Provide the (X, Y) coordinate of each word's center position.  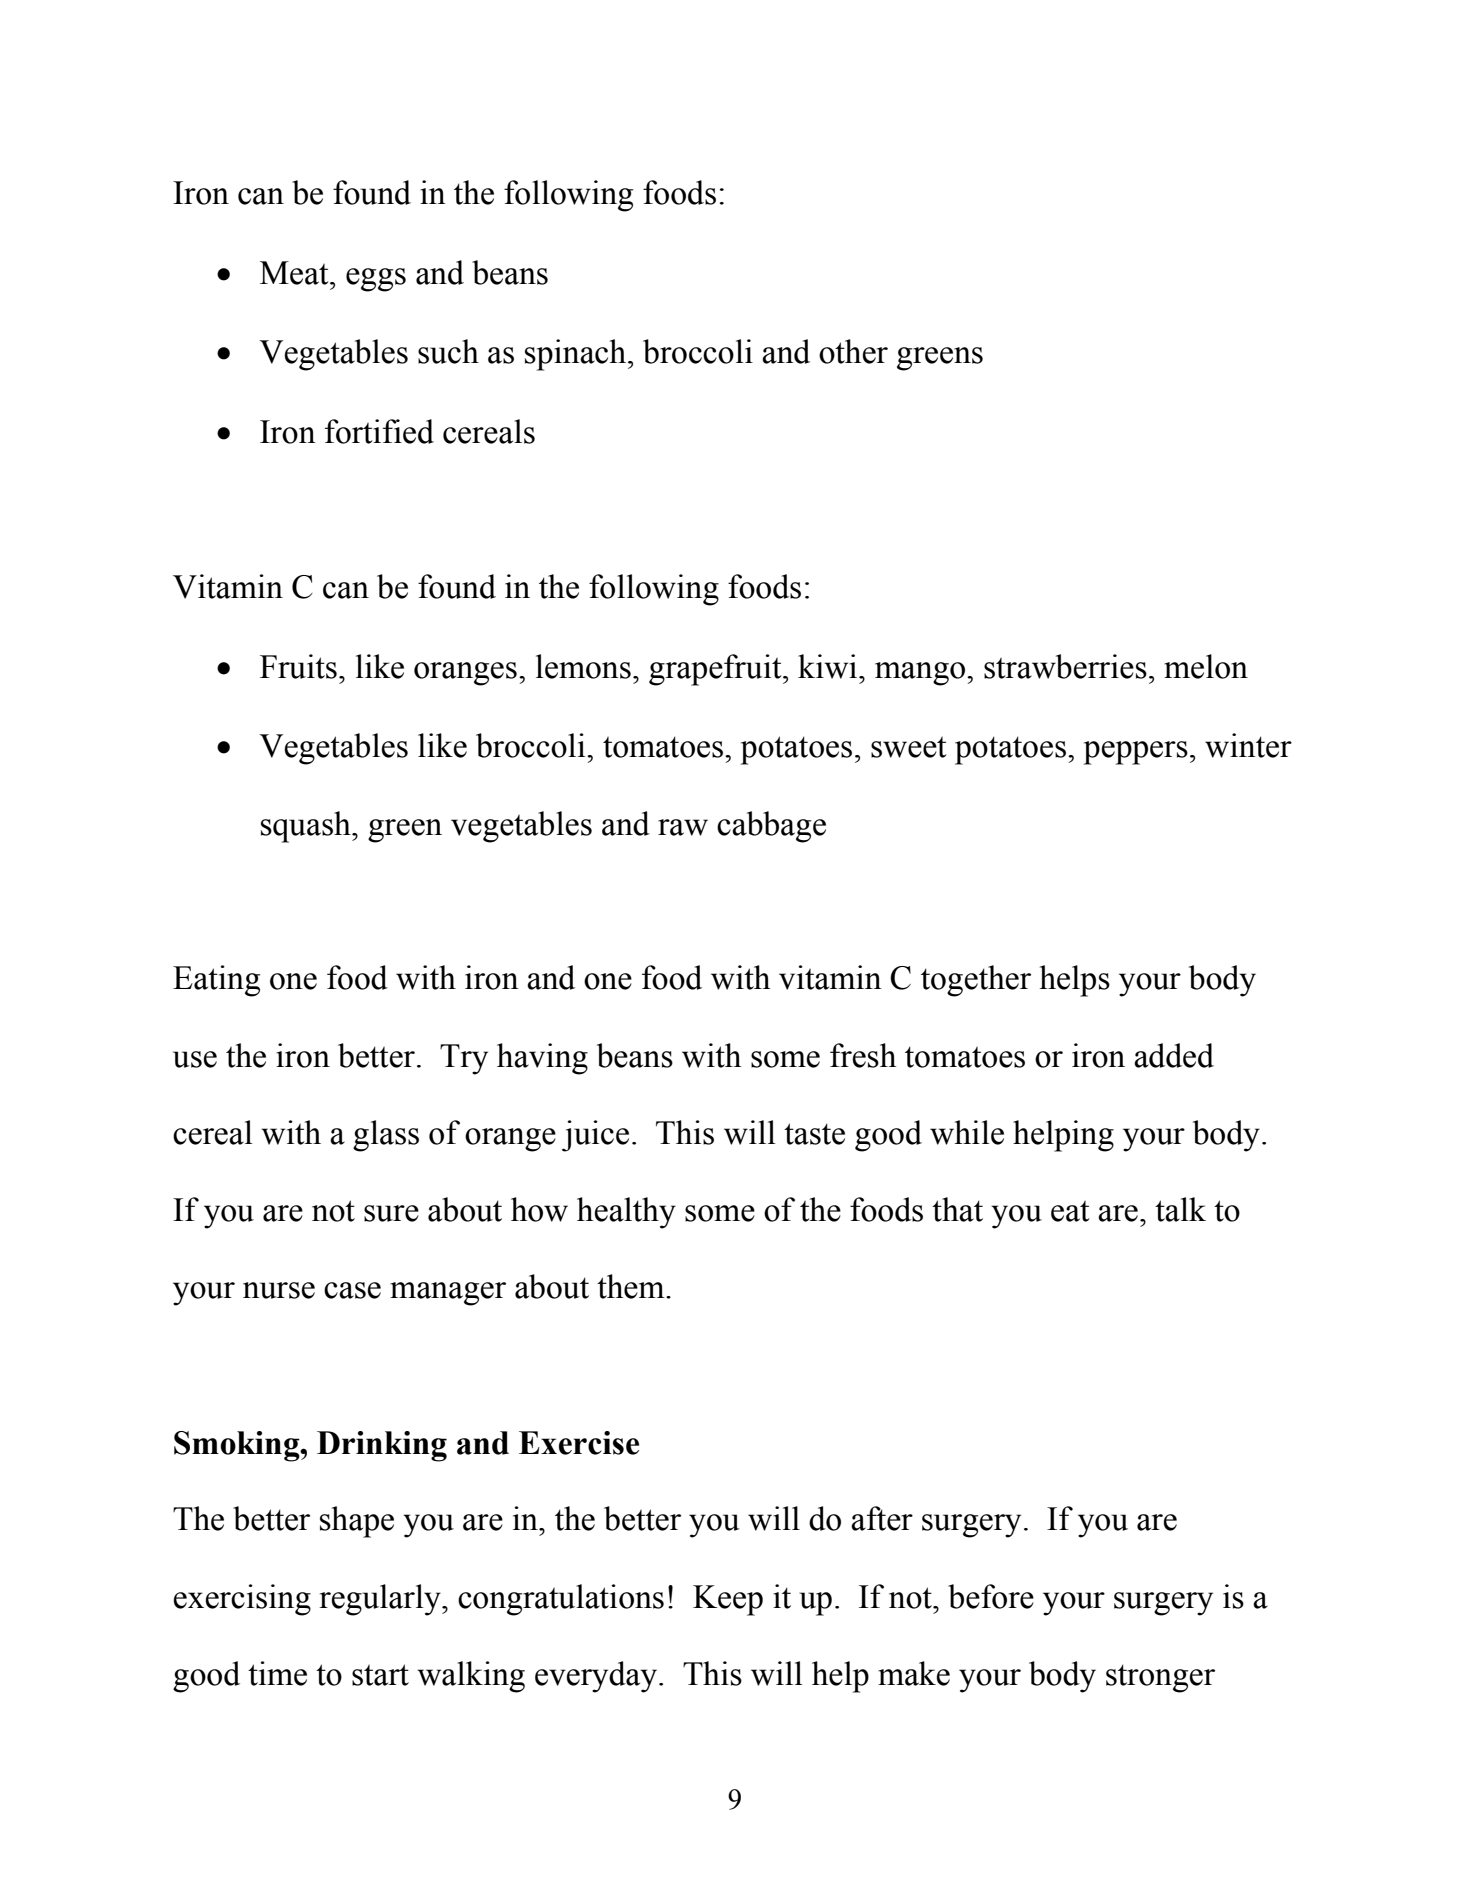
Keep (728, 1600)
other (853, 351)
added (1174, 1055)
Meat (295, 273)
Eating (216, 981)
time (277, 1673)
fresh (863, 1055)
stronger (1160, 1678)
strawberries (1065, 666)
